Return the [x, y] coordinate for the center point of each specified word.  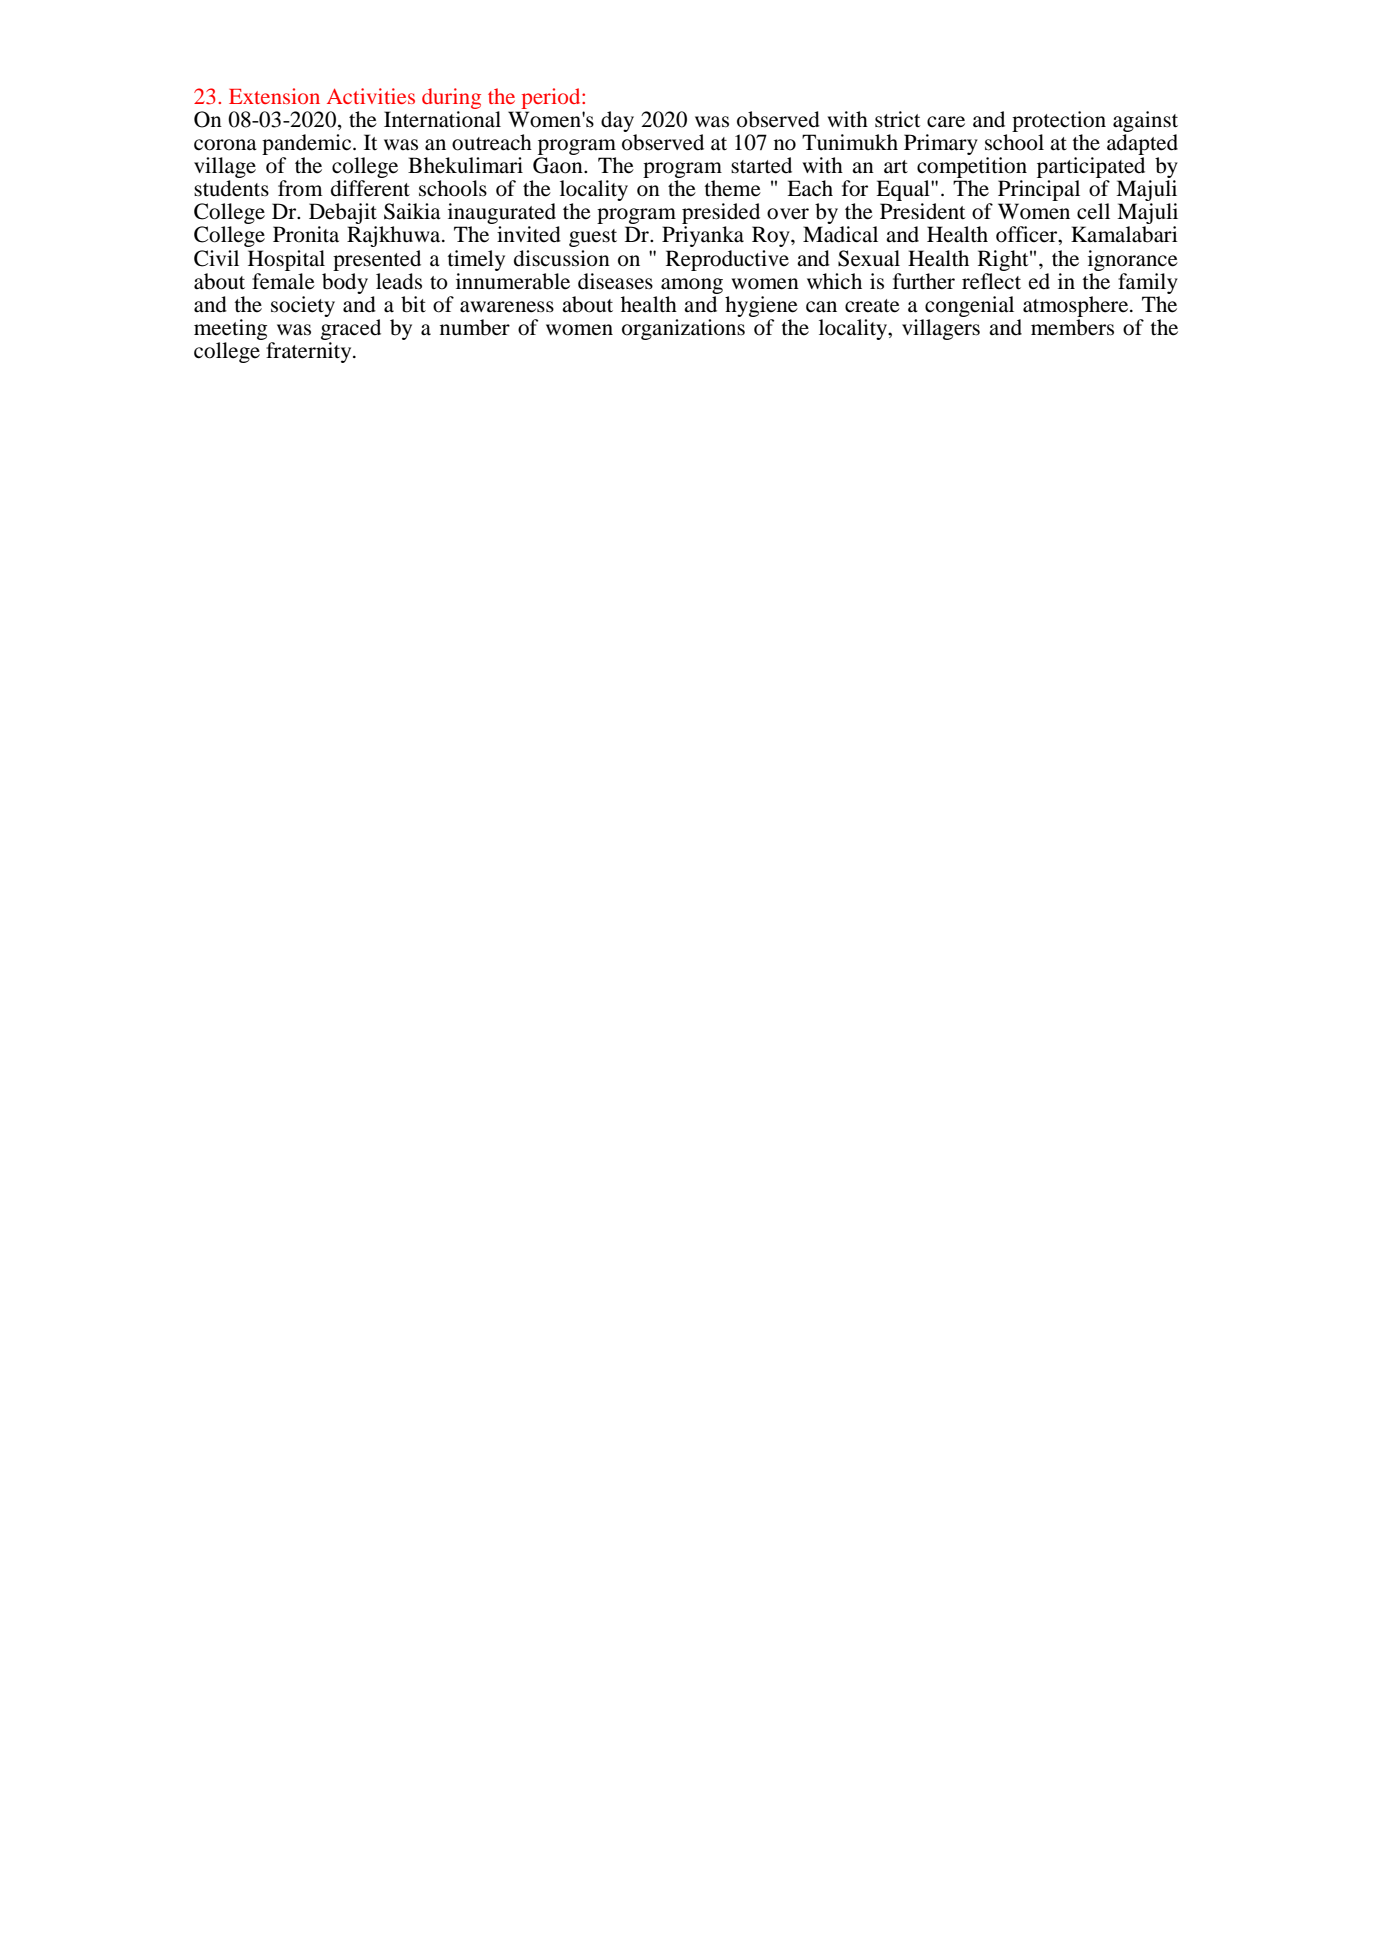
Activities [371, 96]
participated [1091, 167]
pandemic [308, 146]
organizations [683, 329]
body [345, 282]
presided [721, 215]
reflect [991, 280]
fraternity [310, 352]
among [692, 286]
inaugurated [503, 215]
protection [1059, 123]
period [552, 98]
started [761, 165]
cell [1093, 211]
